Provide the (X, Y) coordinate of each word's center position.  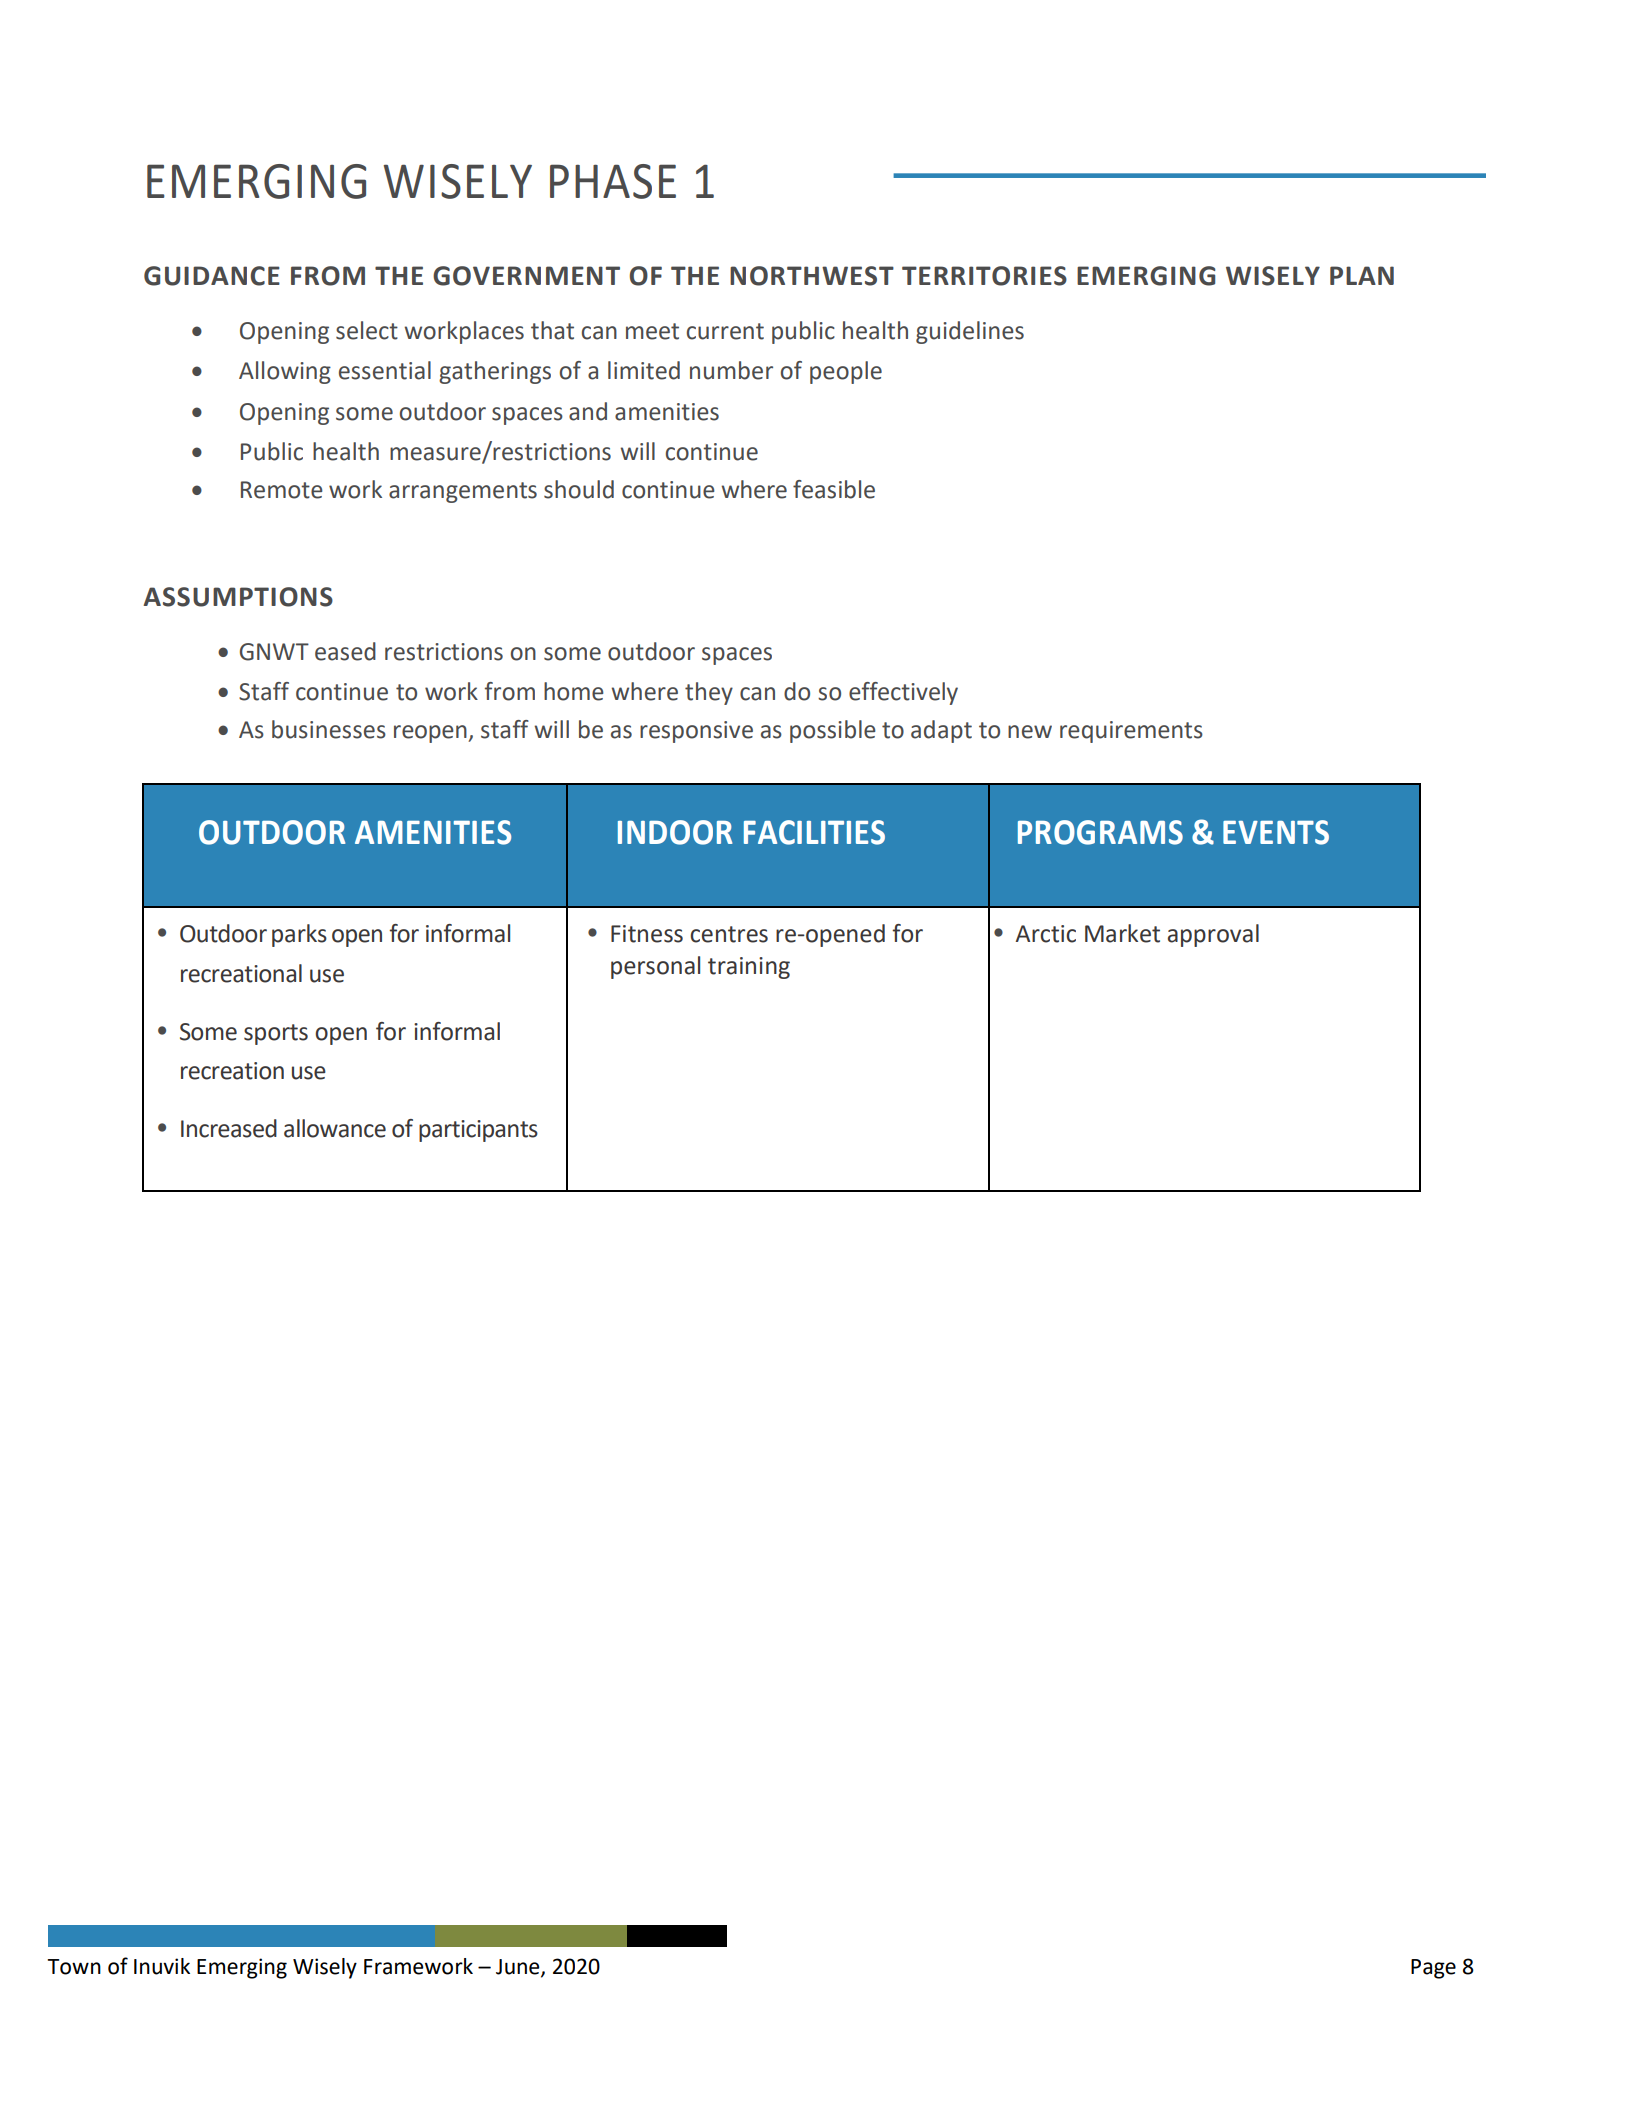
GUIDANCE (212, 276)
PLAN (1362, 275)
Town (74, 1967)
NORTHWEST (812, 276)
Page (1433, 1969)
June (519, 1967)
